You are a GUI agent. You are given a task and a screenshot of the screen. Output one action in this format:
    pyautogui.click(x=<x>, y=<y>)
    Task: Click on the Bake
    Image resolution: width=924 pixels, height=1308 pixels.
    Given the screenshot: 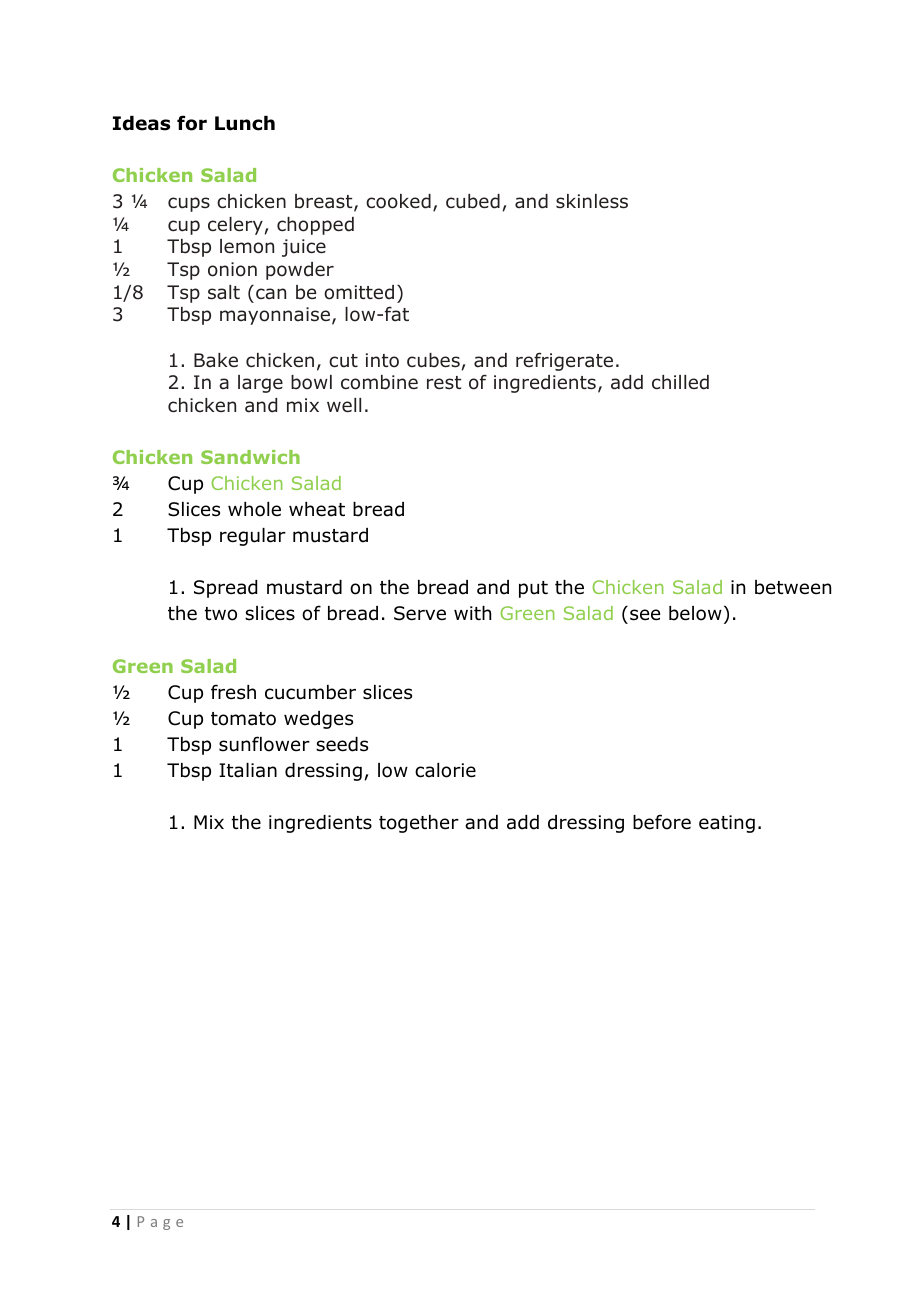 What is the action you would take?
    pyautogui.click(x=216, y=360)
